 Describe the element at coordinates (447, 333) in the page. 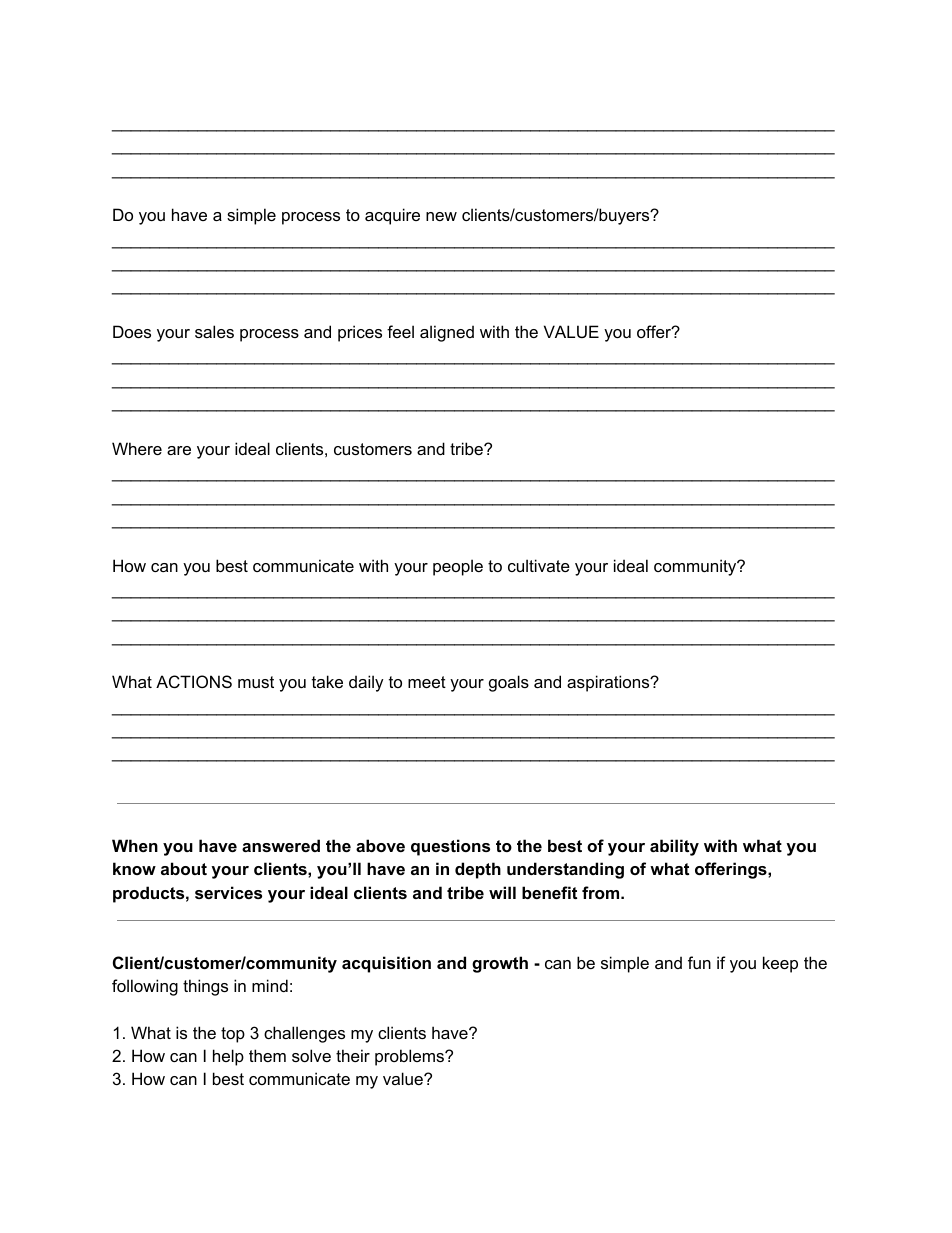

I see `aligned` at that location.
